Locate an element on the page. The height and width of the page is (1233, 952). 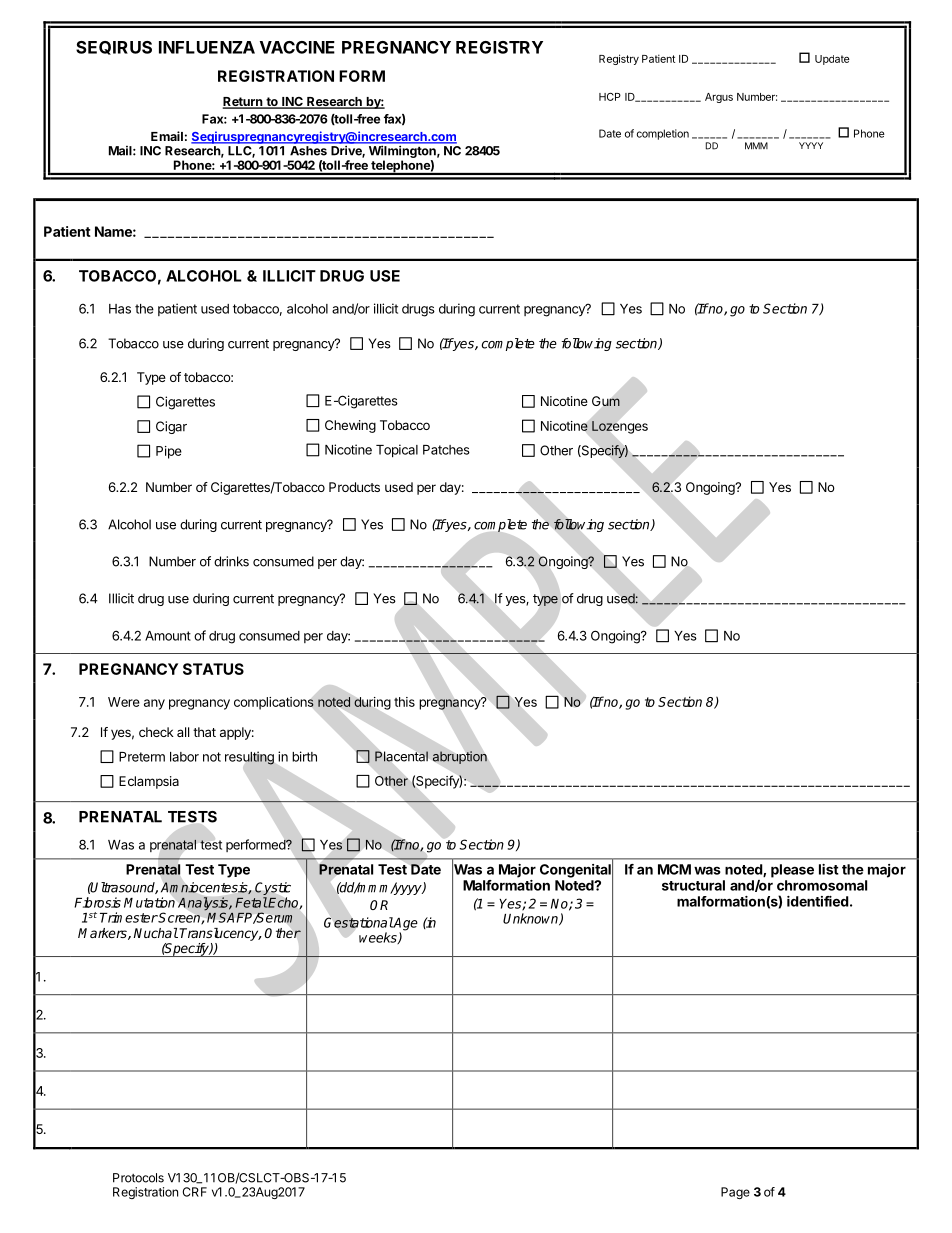
Patches is located at coordinates (446, 450).
